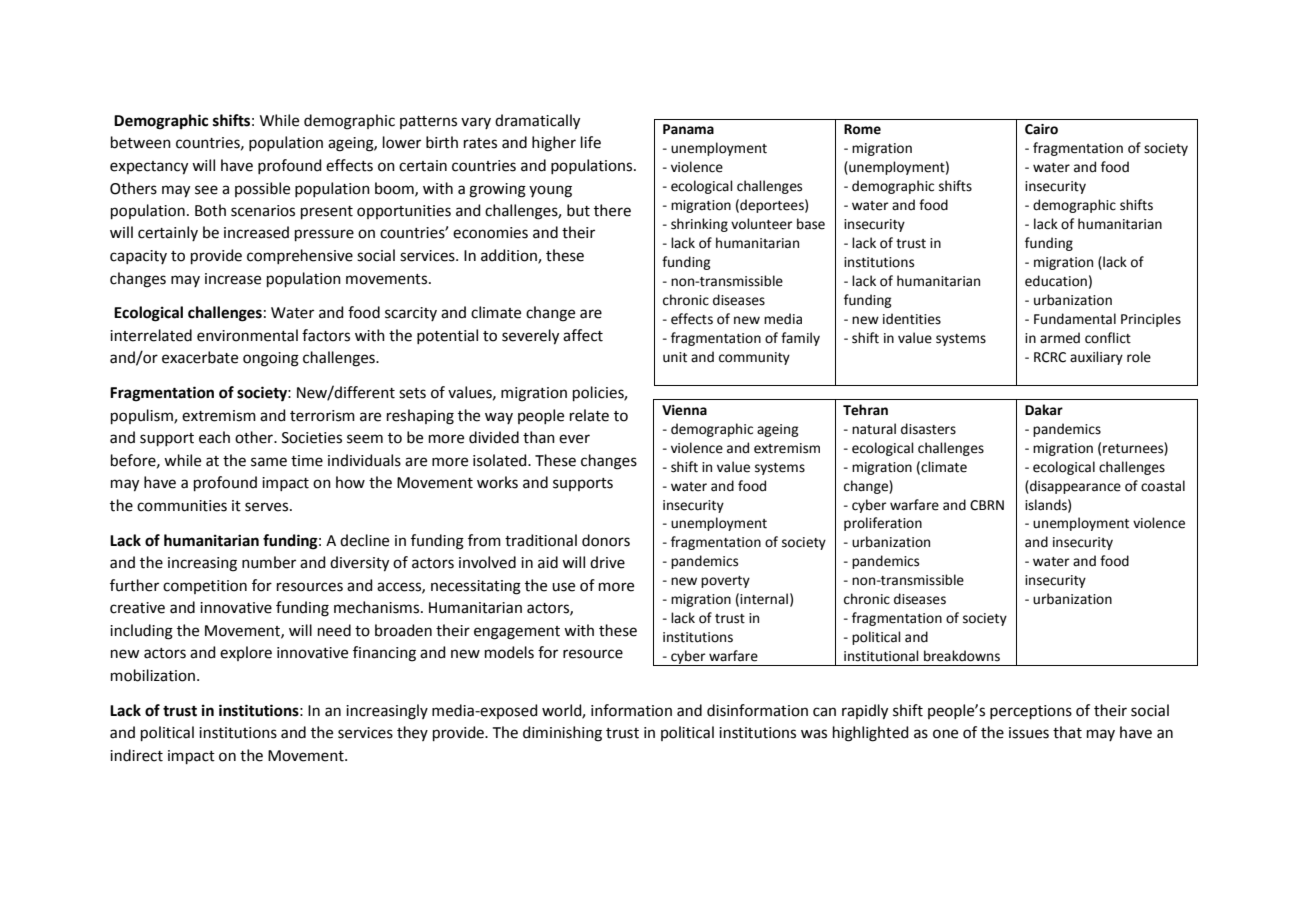 This screenshot has width=1308, height=924. Describe the element at coordinates (1041, 129) in the screenshot. I see `Cairo` at that location.
